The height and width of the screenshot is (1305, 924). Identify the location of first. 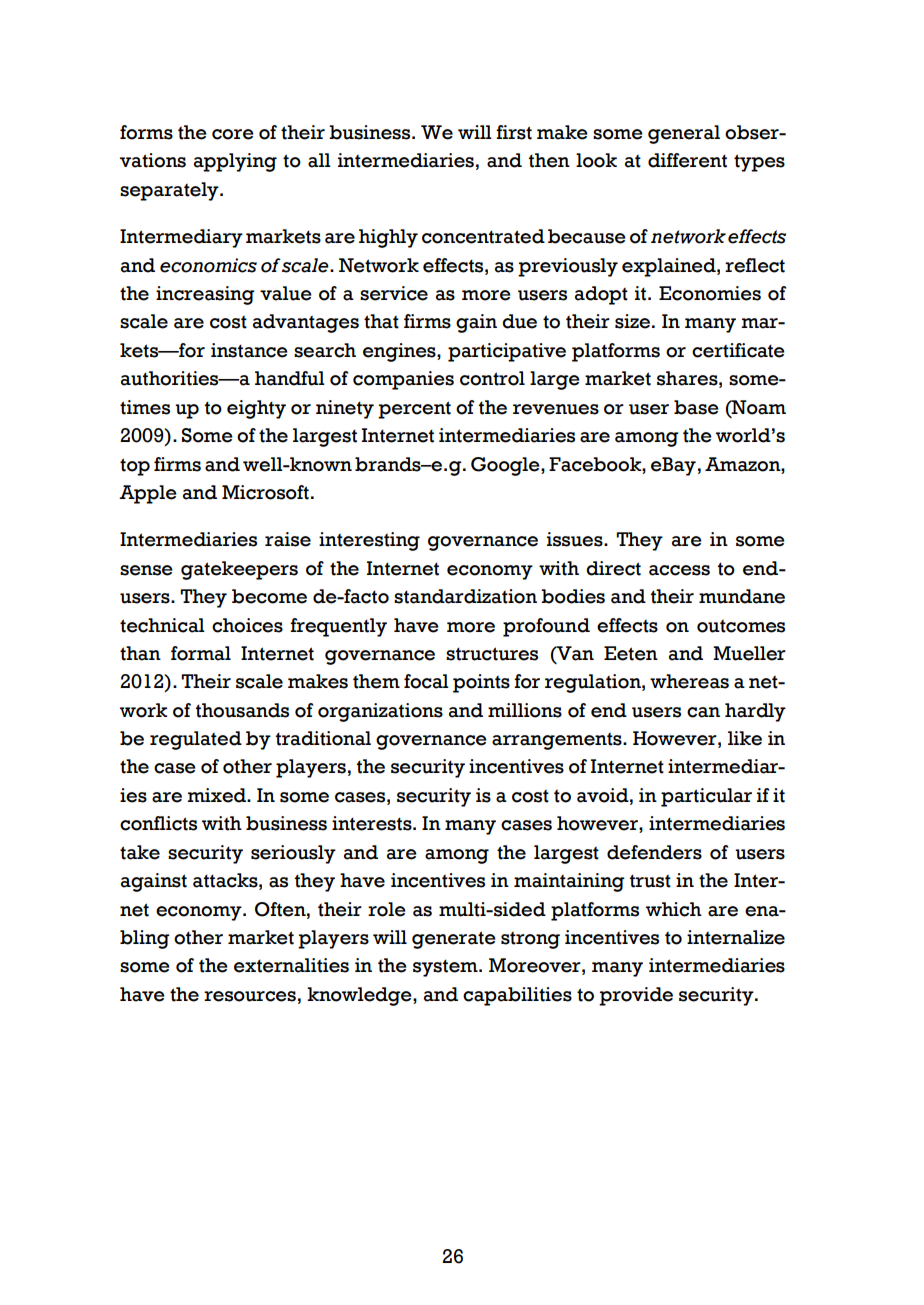
(514, 132).
